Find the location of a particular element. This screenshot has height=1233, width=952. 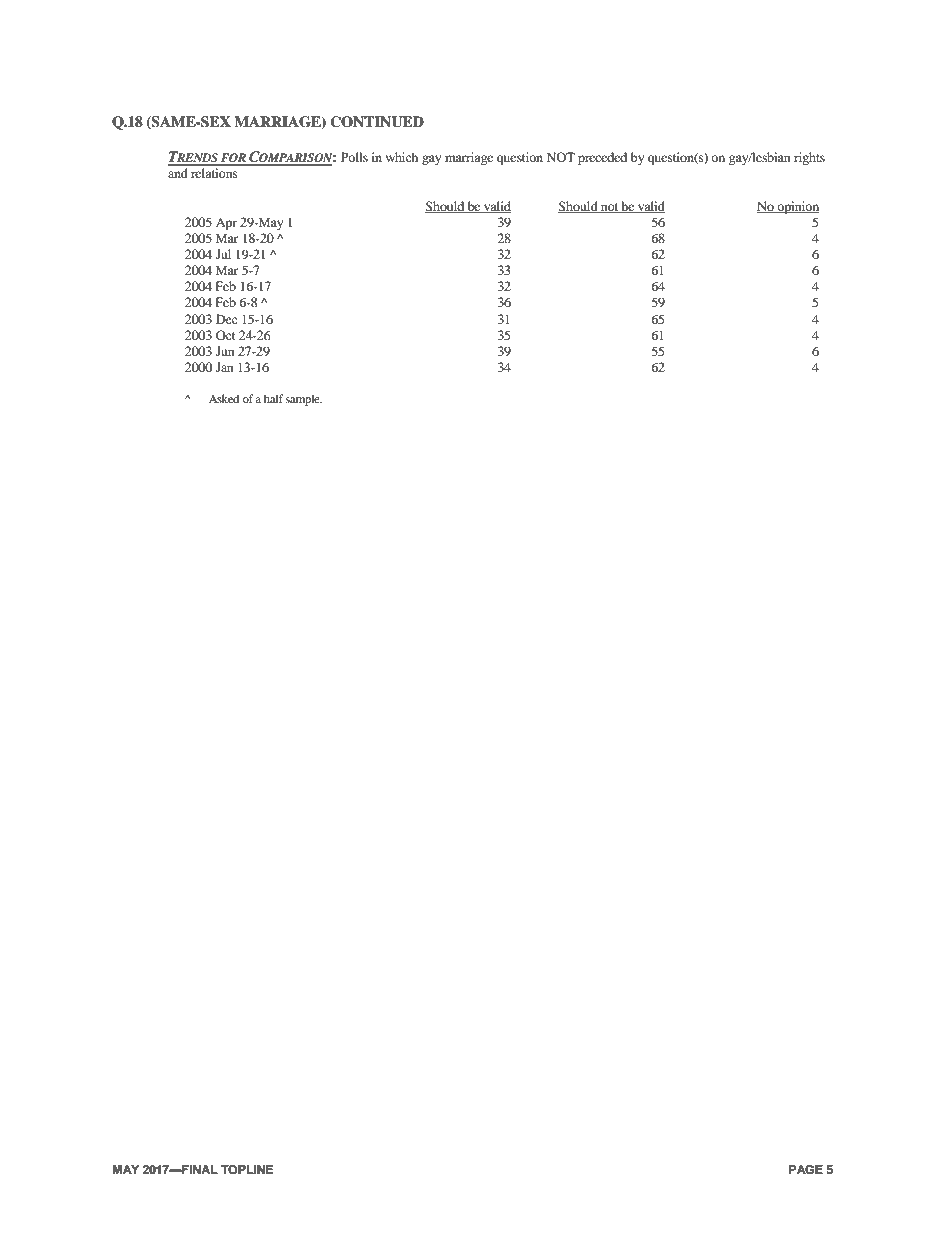

sample is located at coordinates (304, 400).
